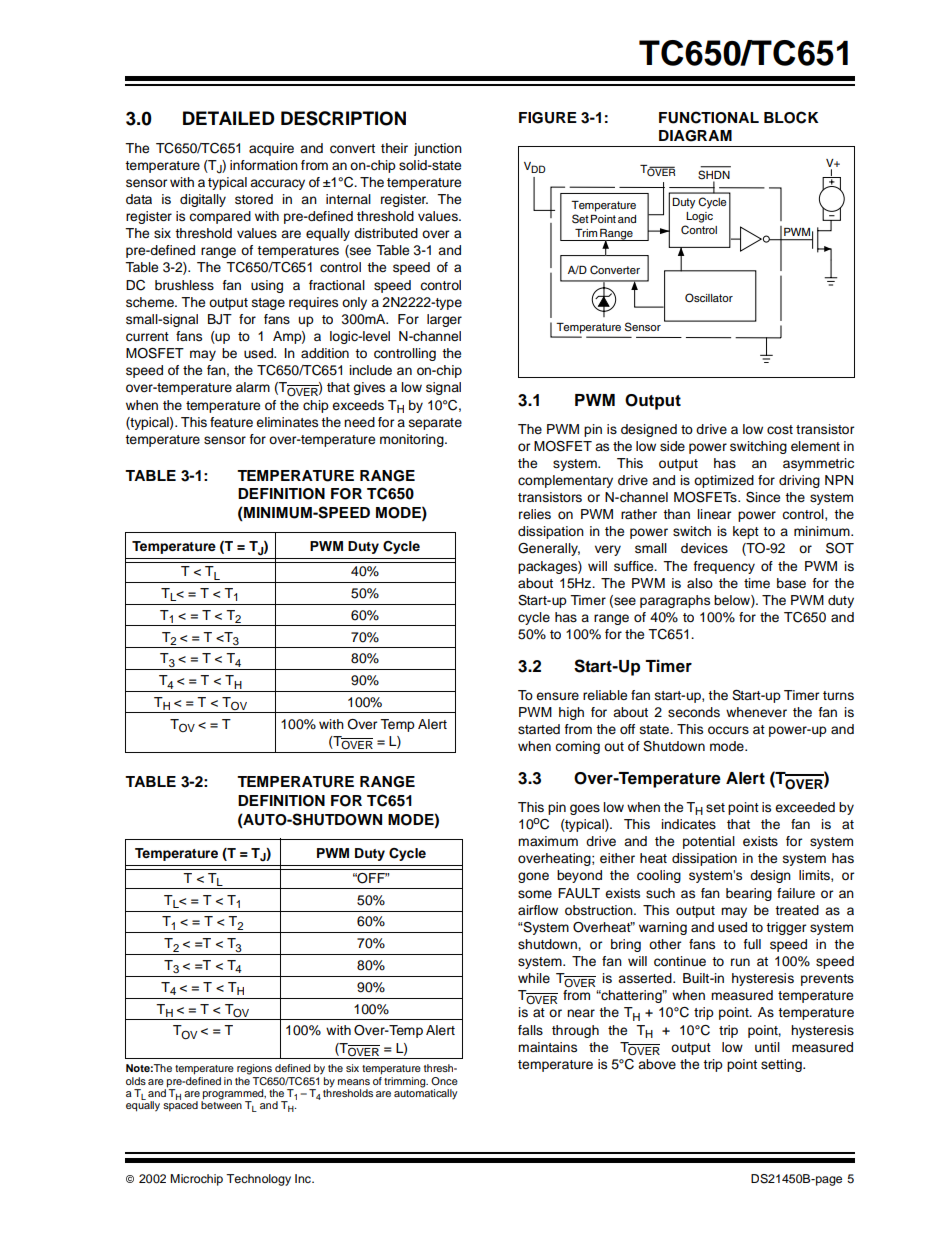 This screenshot has height=1233, width=952. What do you see at coordinates (444, 1081) in the screenshot?
I see `Once` at bounding box center [444, 1081].
